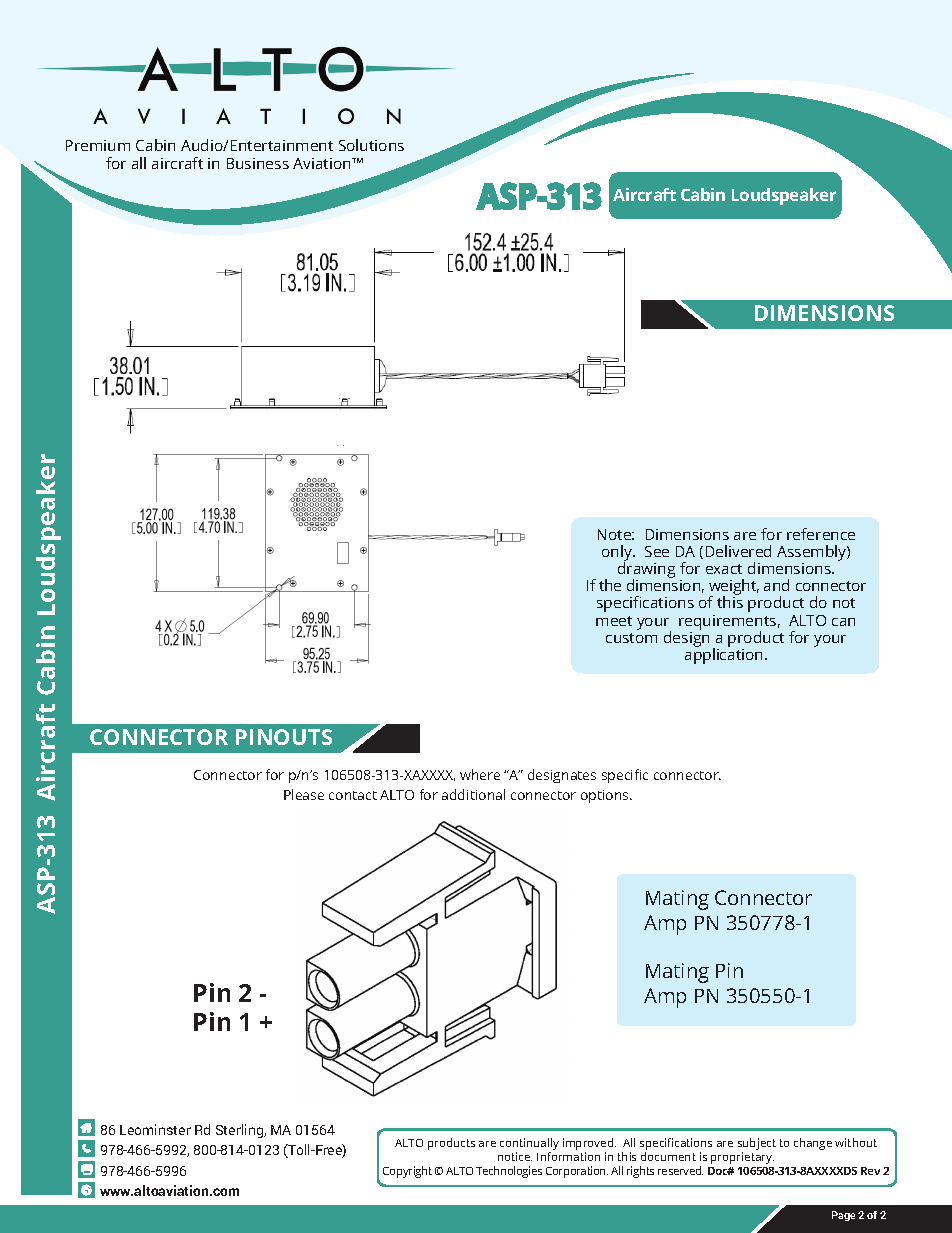 Image resolution: width=952 pixels, height=1233 pixels. Describe the element at coordinates (371, 145) in the screenshot. I see `Solutions` at that location.
